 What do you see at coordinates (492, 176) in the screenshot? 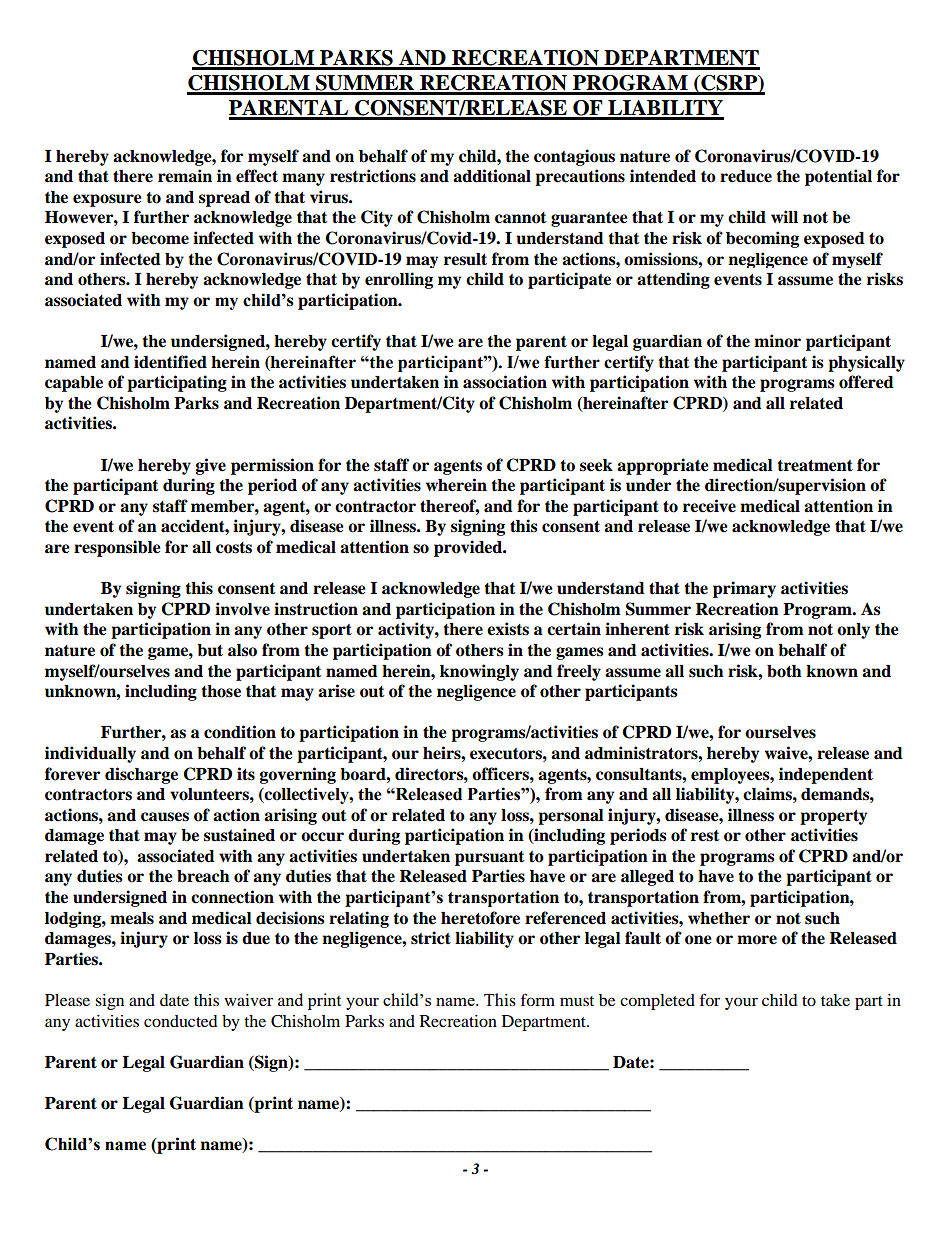
I see `additional` at bounding box center [492, 176].
